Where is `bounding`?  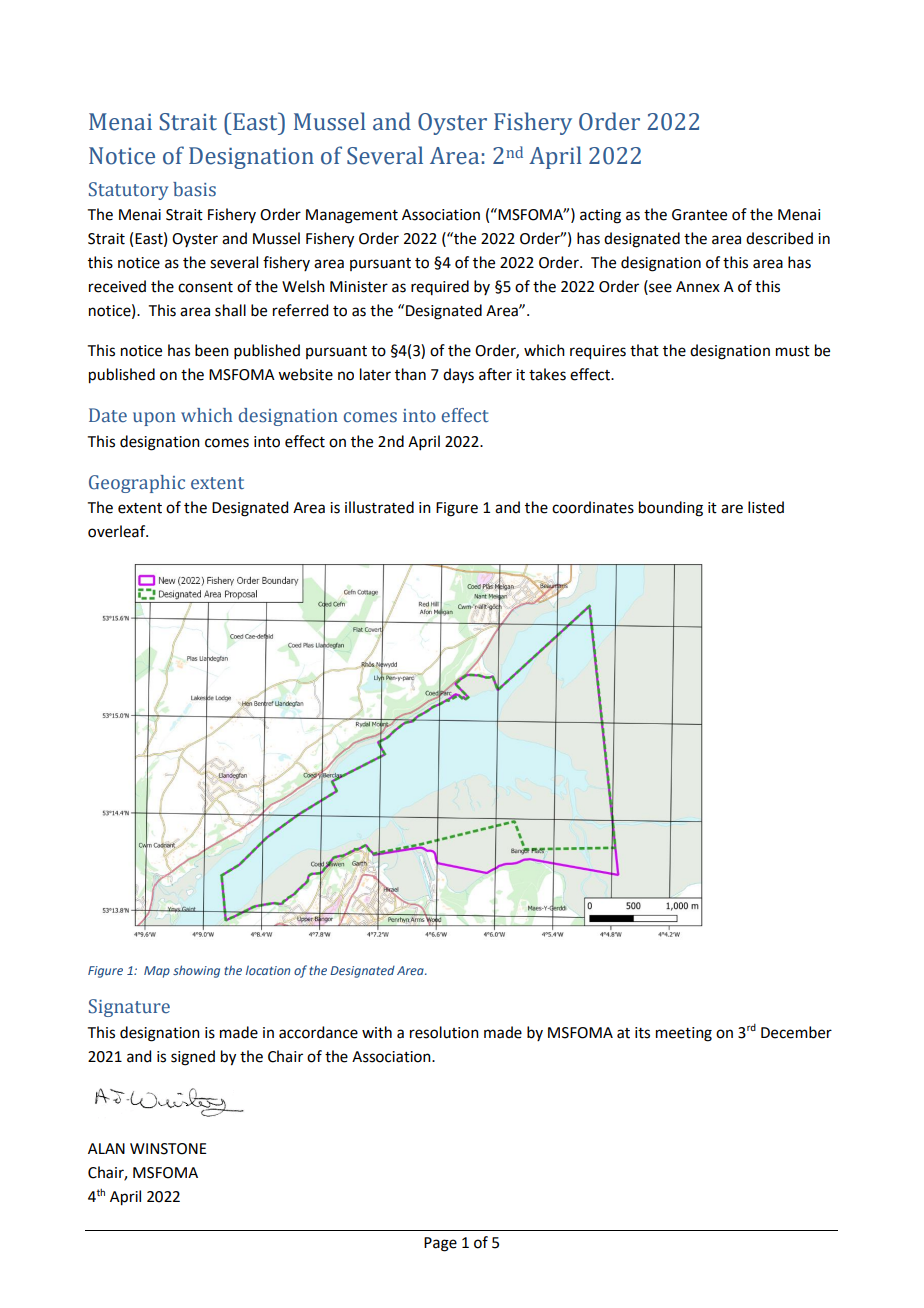 bounding is located at coordinates (671, 509).
